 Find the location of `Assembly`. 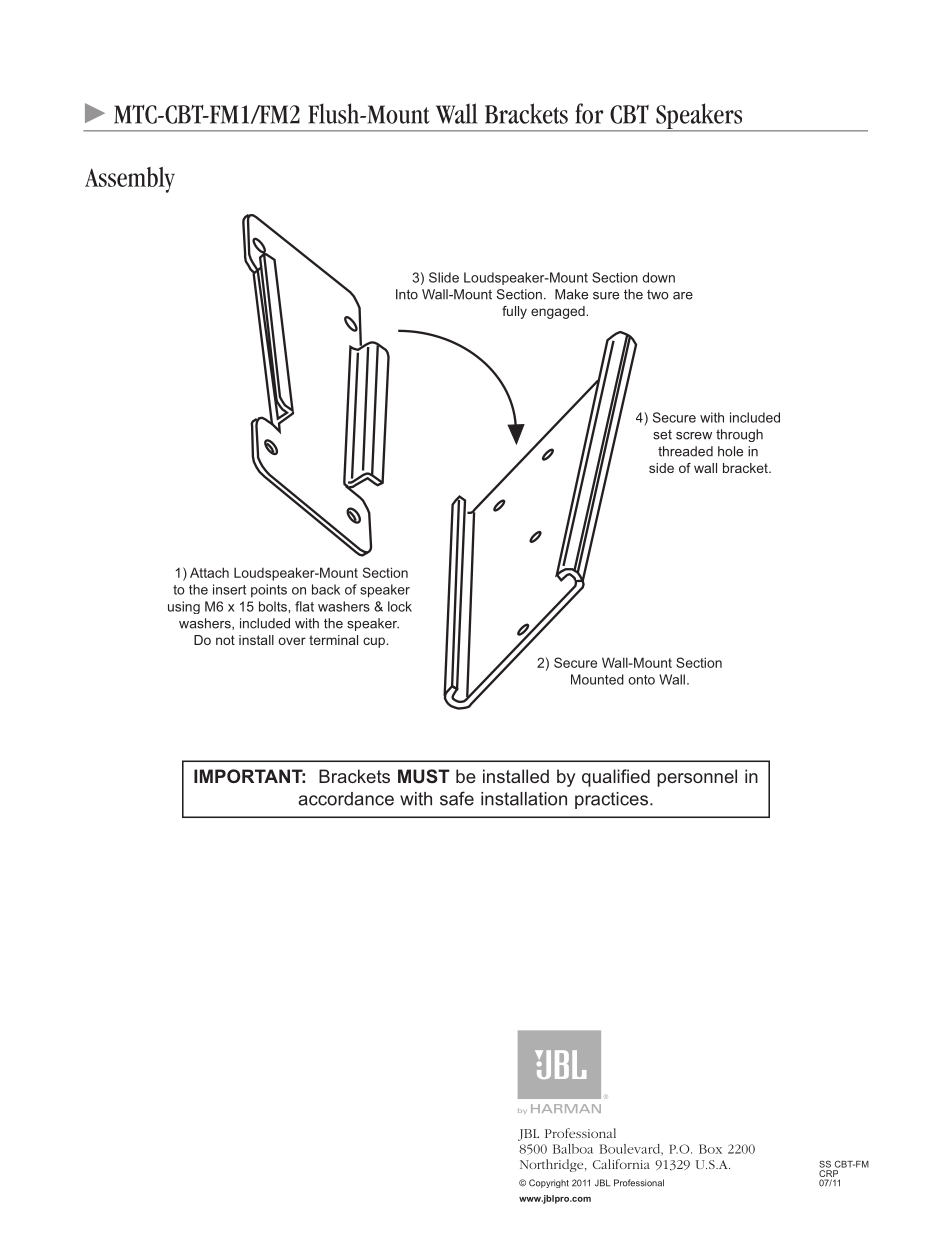

Assembly is located at coordinates (130, 180).
